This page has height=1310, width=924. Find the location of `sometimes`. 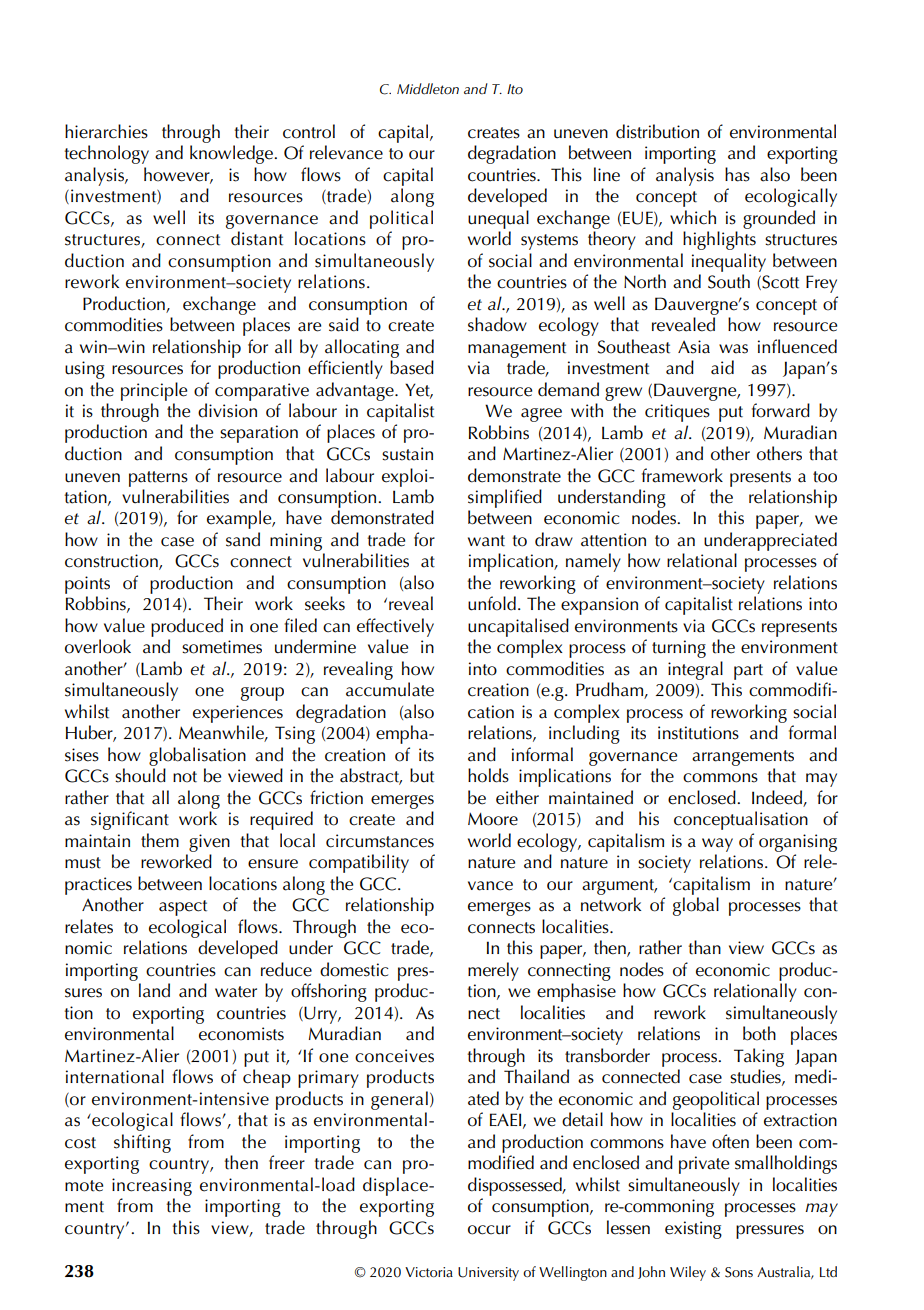

sometimes is located at coordinates (222, 647).
